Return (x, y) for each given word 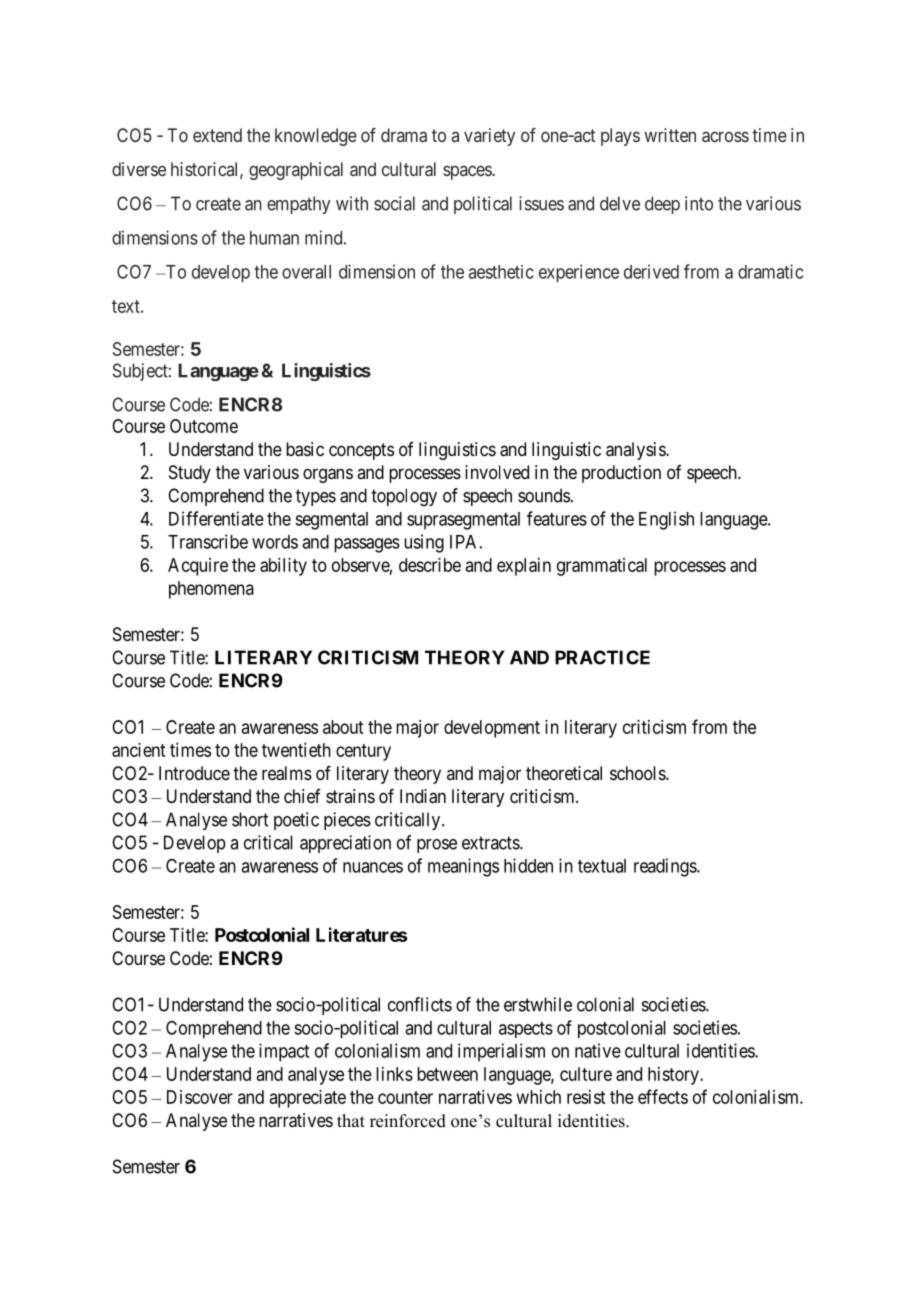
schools (638, 773)
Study (190, 474)
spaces (468, 172)
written (670, 135)
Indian (423, 796)
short (250, 819)
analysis (636, 451)
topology (404, 497)
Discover (200, 1097)
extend (217, 135)
